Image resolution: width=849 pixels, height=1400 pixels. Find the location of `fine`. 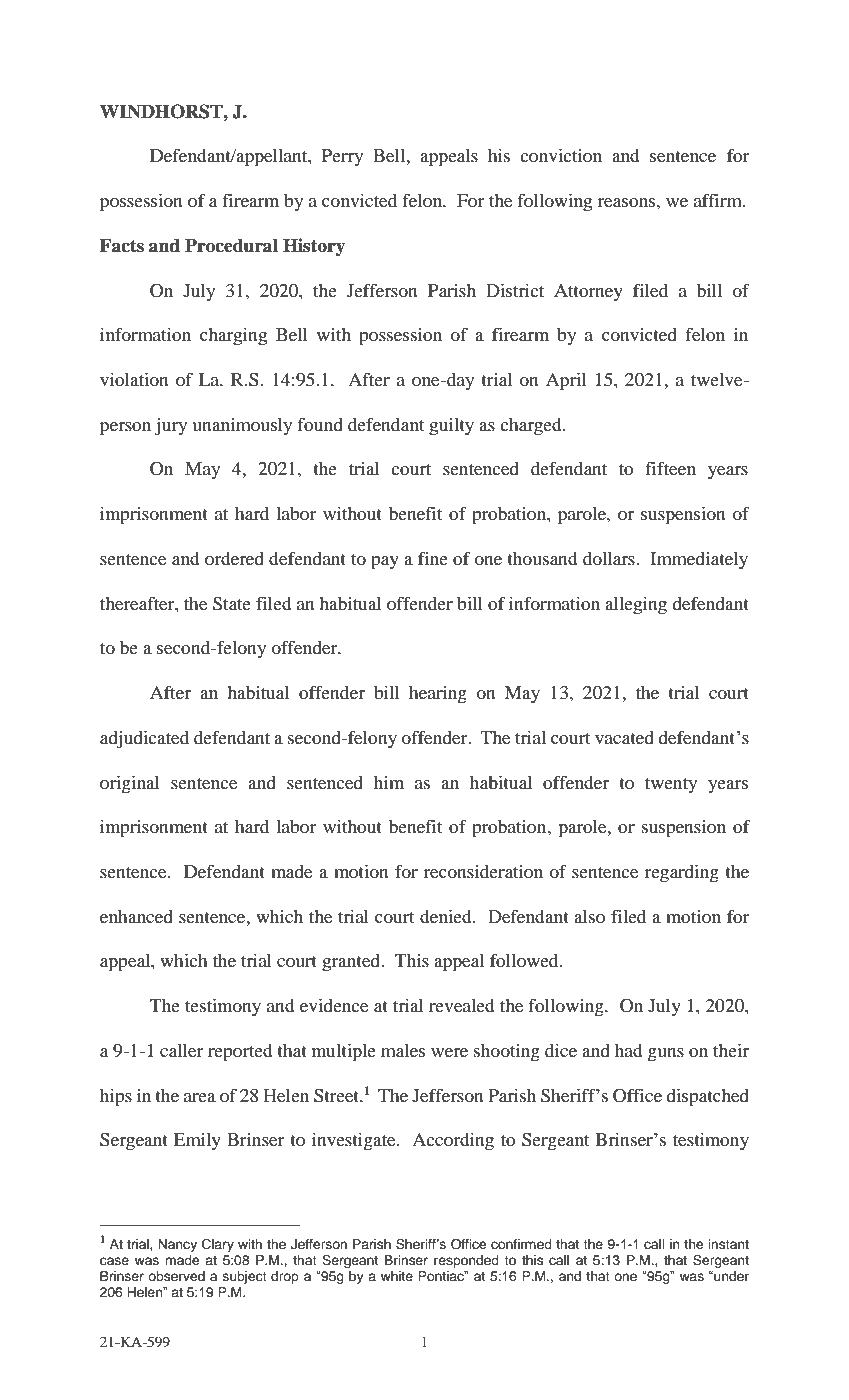

fine is located at coordinates (433, 558).
